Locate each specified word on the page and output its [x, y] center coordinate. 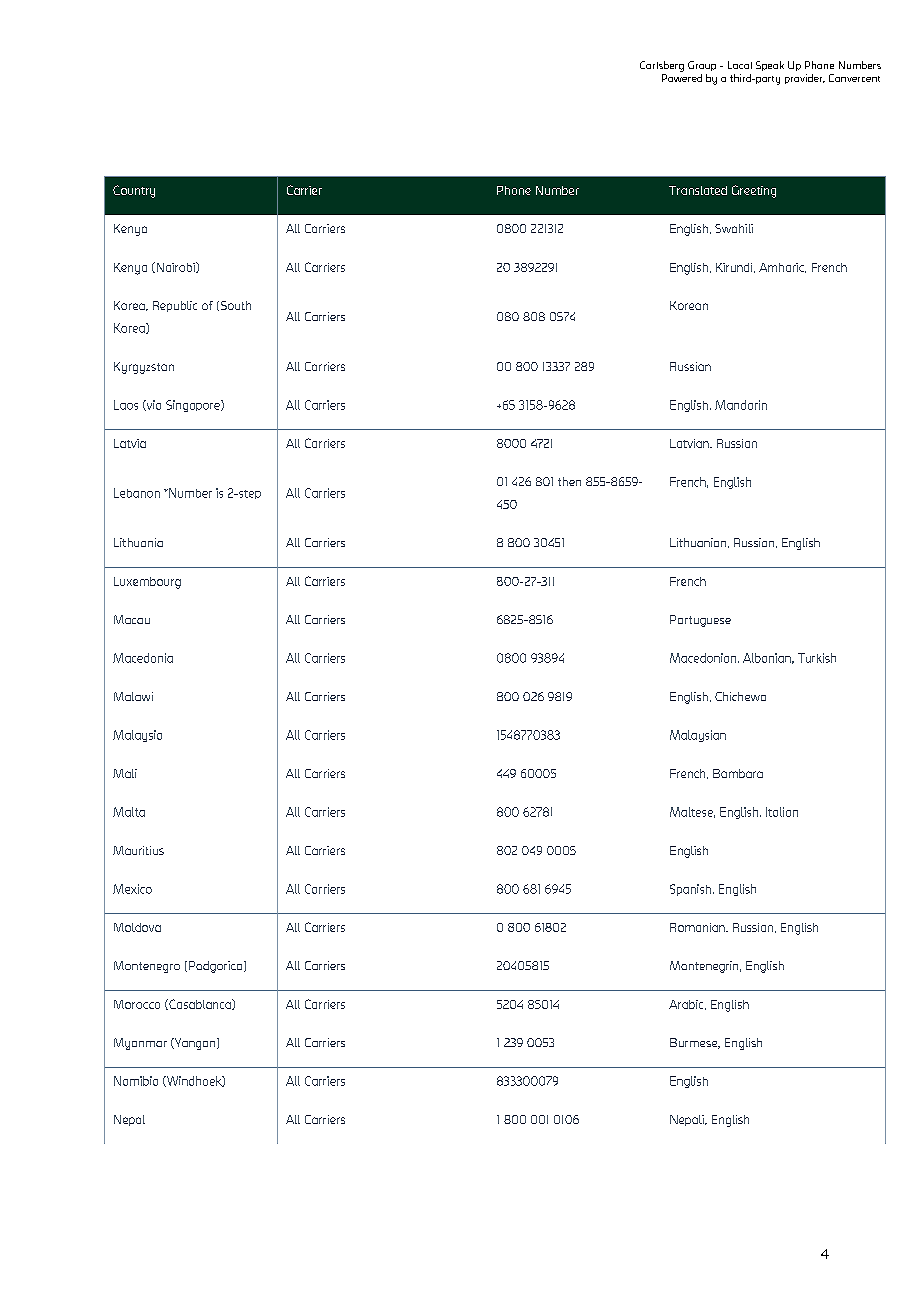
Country [134, 191]
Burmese [695, 1043]
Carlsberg [662, 66]
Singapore [194, 406]
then [569, 481]
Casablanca [200, 1004]
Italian [782, 812]
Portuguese [700, 621]
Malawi [133, 696]
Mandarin [741, 405]
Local [740, 65]
